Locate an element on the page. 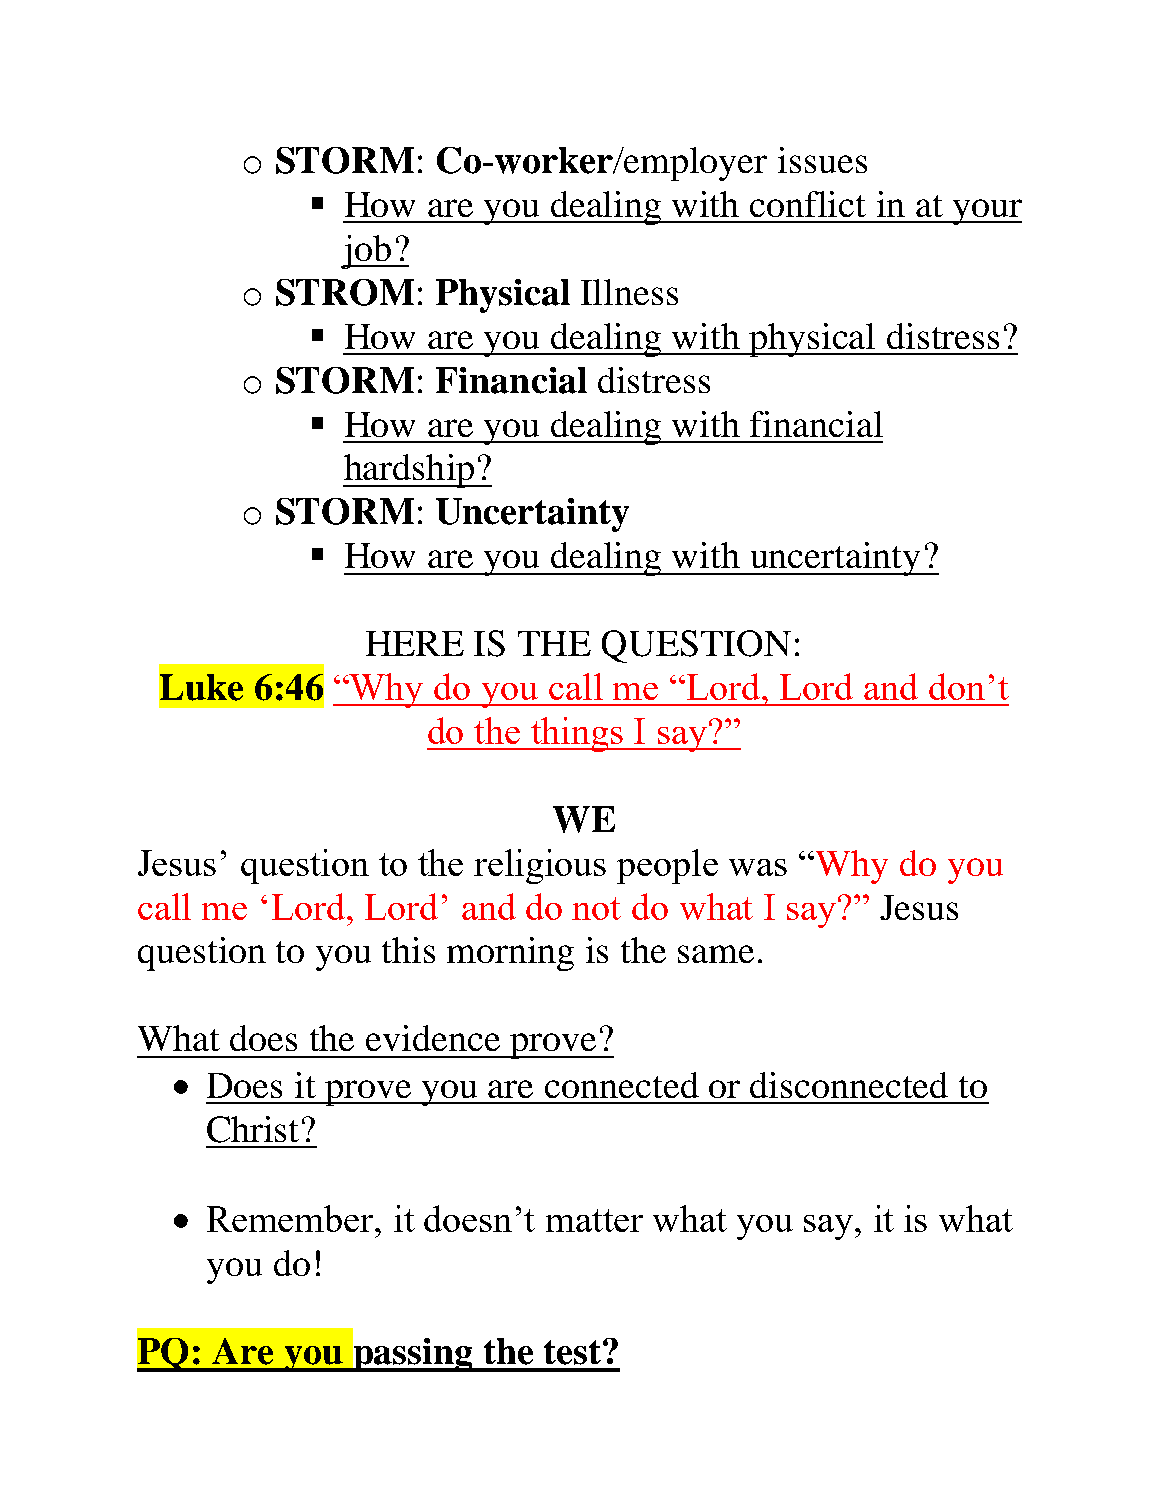 Image resolution: width=1168 pixels, height=1512 pixels. your is located at coordinates (986, 212).
